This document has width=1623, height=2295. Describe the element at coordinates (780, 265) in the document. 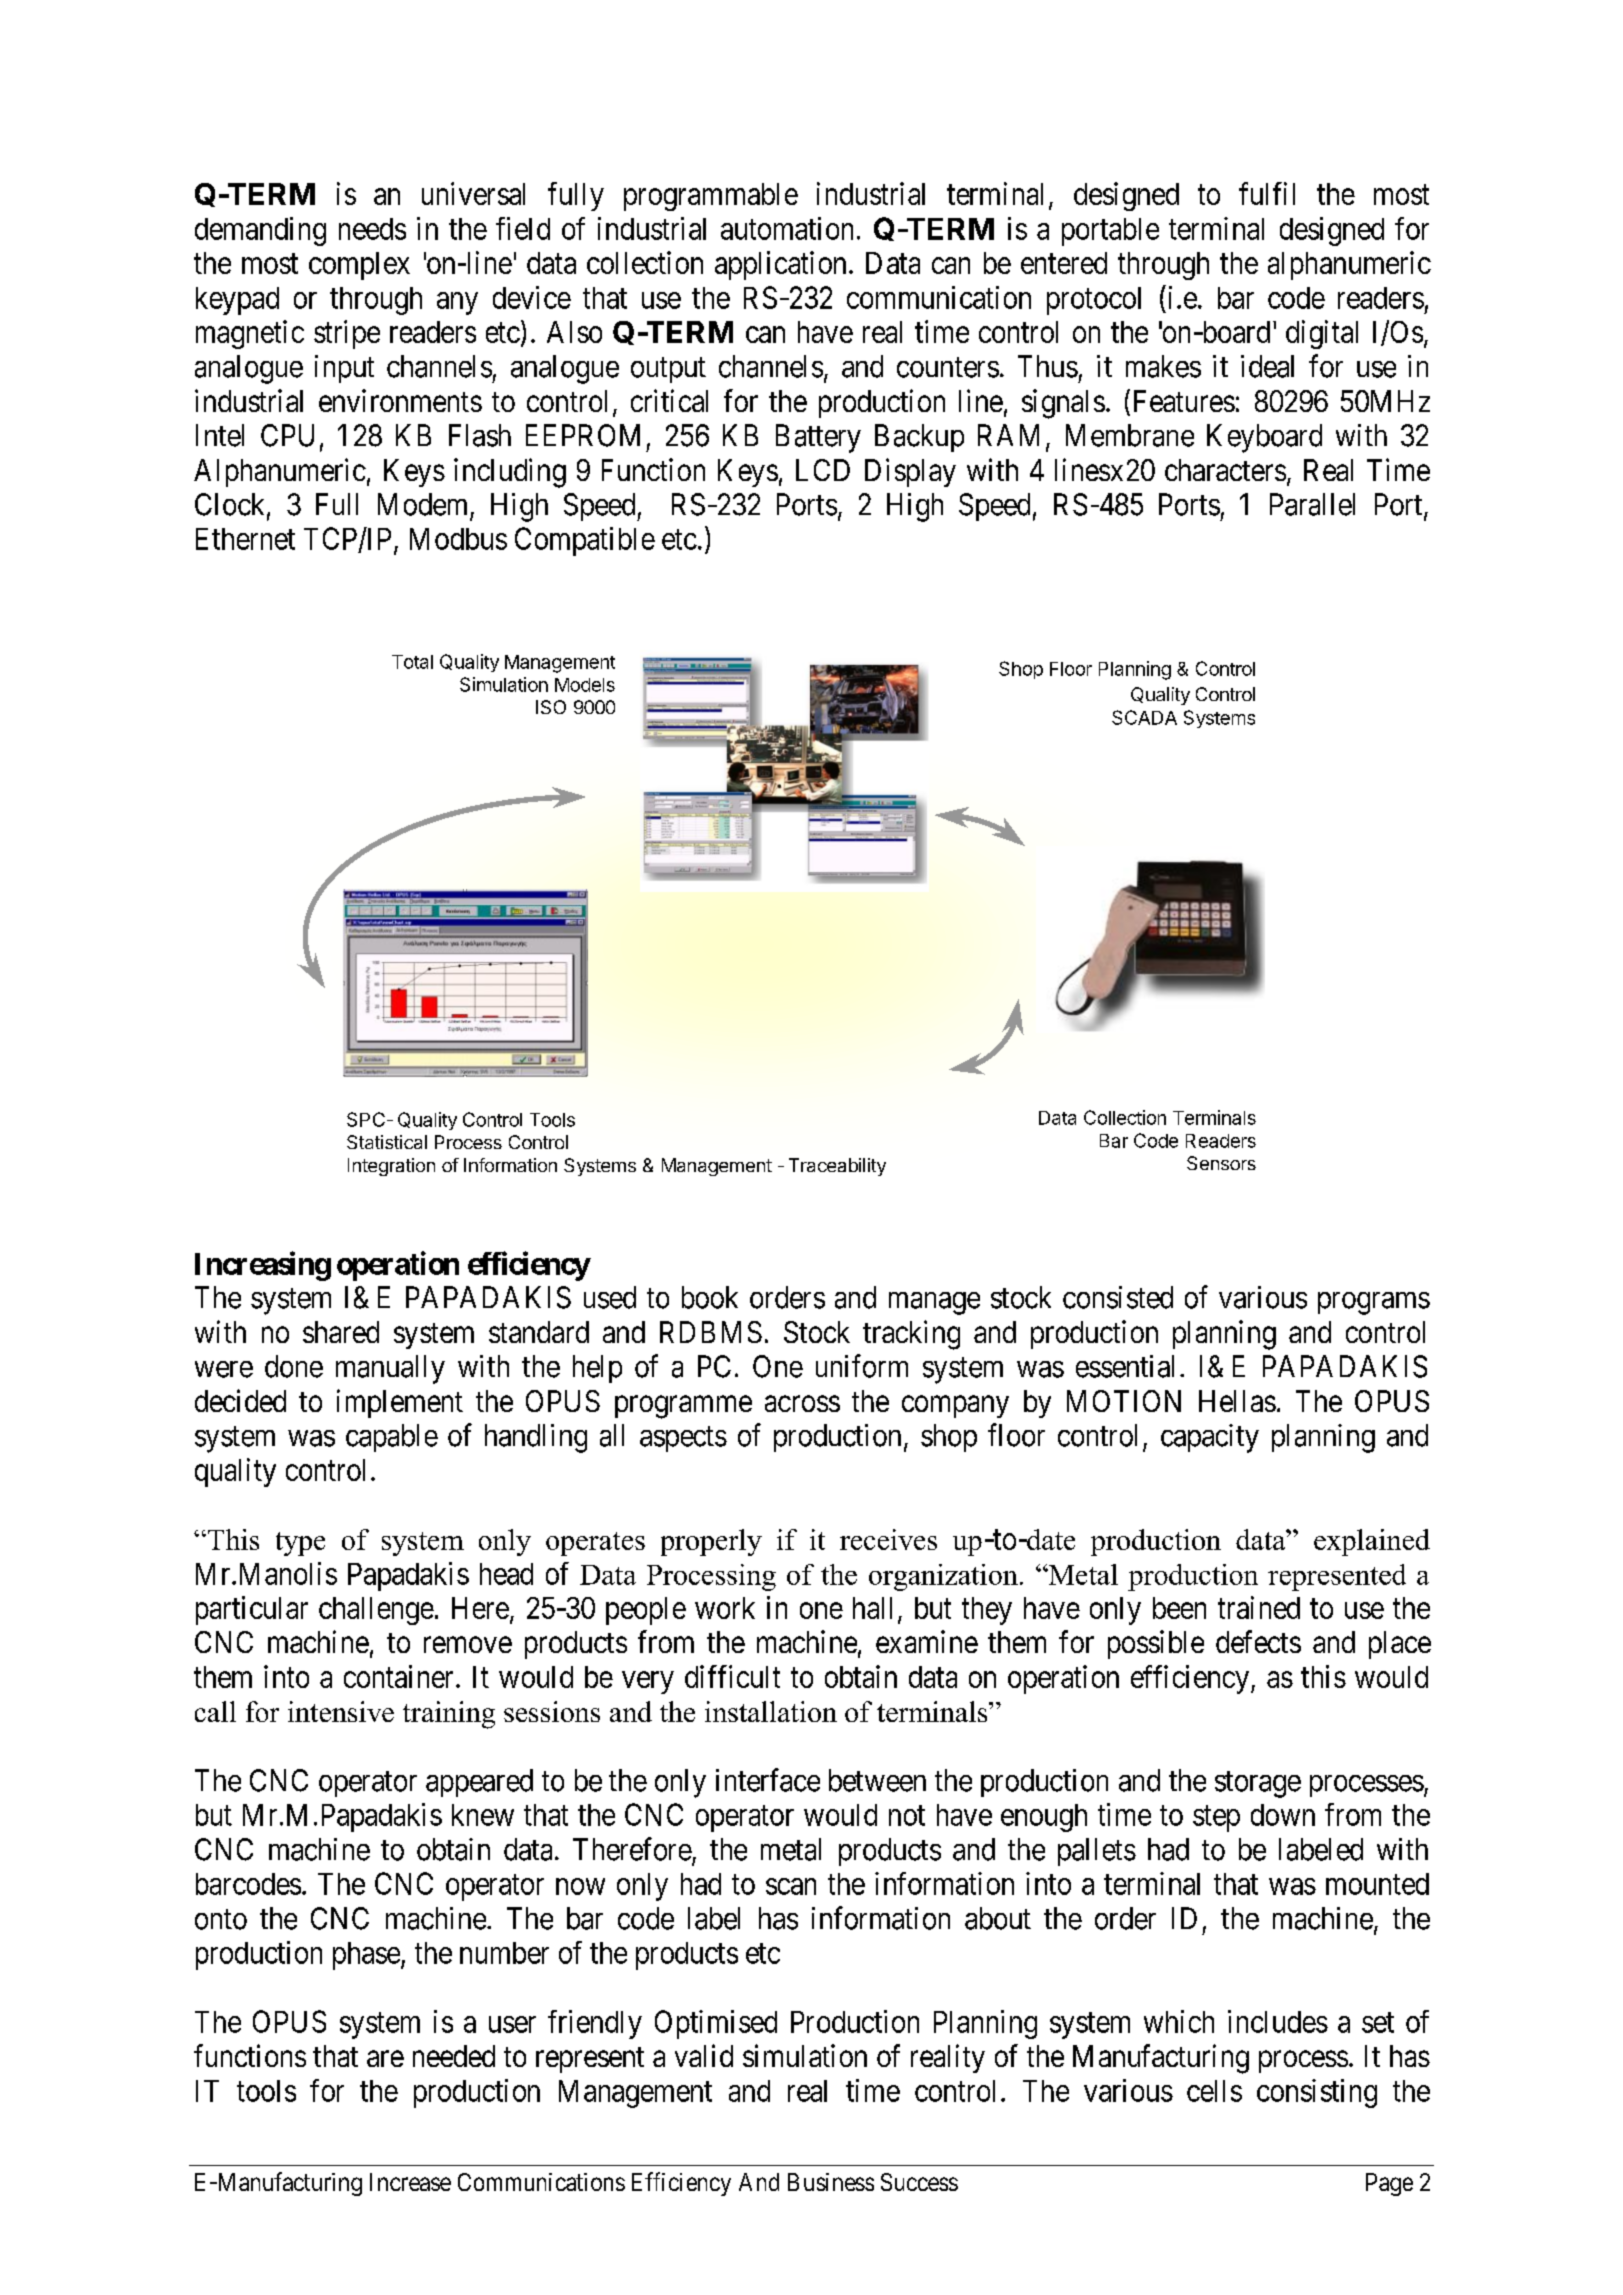

I see `application` at that location.
